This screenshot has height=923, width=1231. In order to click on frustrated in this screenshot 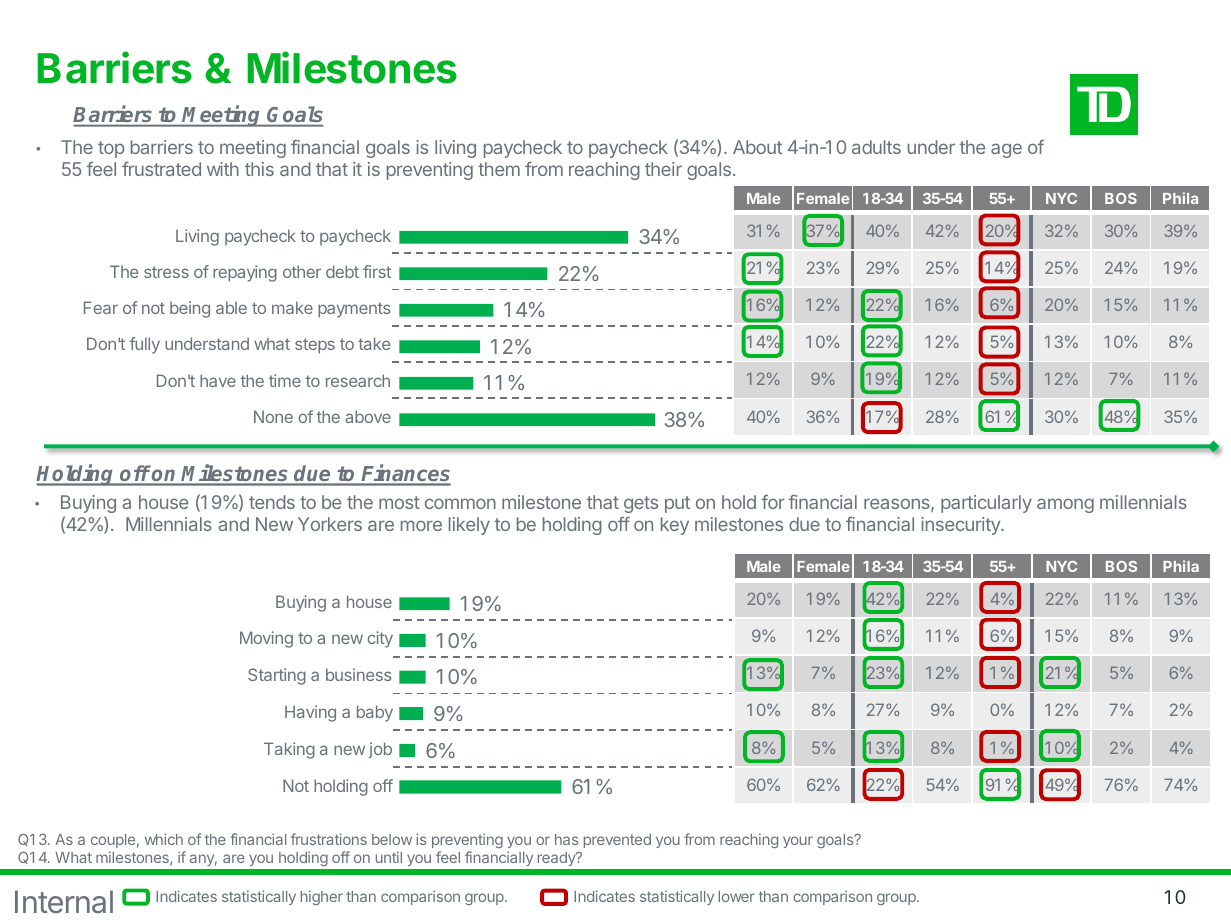, I will do `click(161, 168)`.
